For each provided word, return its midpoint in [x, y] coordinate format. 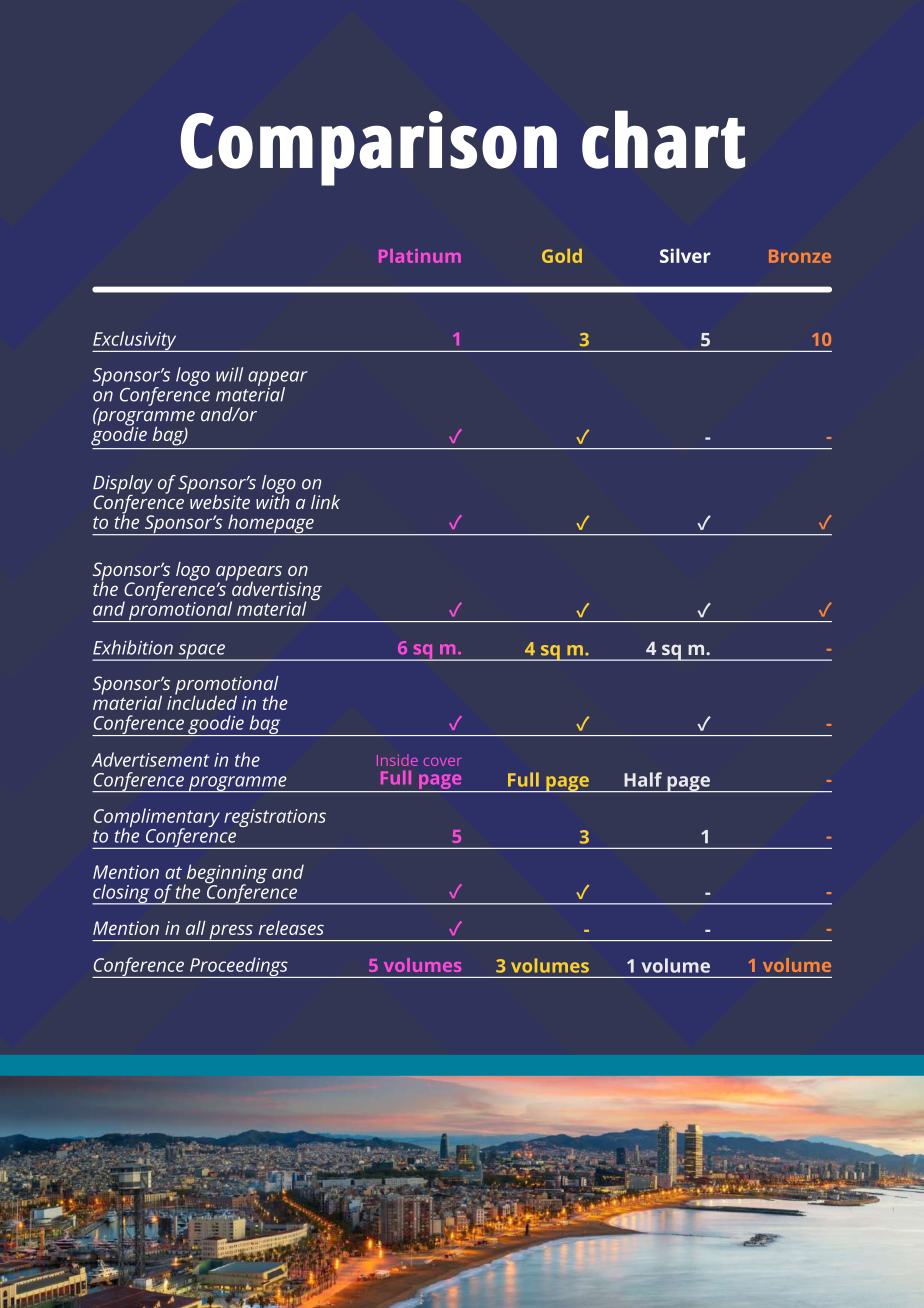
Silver [685, 255]
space [201, 652]
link [325, 502]
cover [442, 761]
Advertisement [150, 759]
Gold [562, 256]
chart [663, 139]
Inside [397, 760]
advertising [276, 591]
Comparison [368, 148]
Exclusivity [135, 341]
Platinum [420, 256]
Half [643, 779]
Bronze [800, 256]
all [196, 928]
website [219, 500]
